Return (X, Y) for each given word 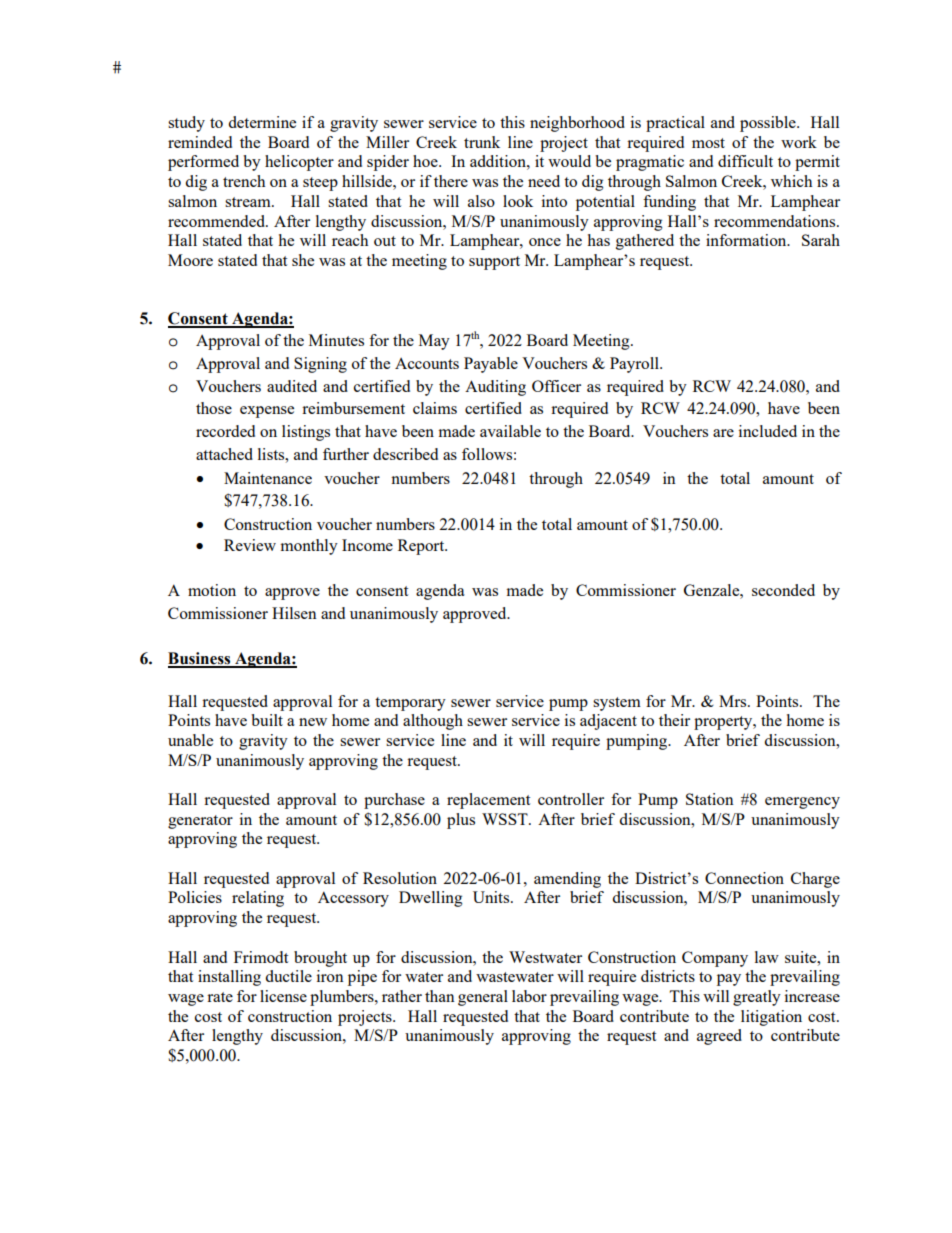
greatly (757, 998)
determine (262, 122)
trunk (482, 142)
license (283, 996)
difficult (745, 161)
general (483, 998)
